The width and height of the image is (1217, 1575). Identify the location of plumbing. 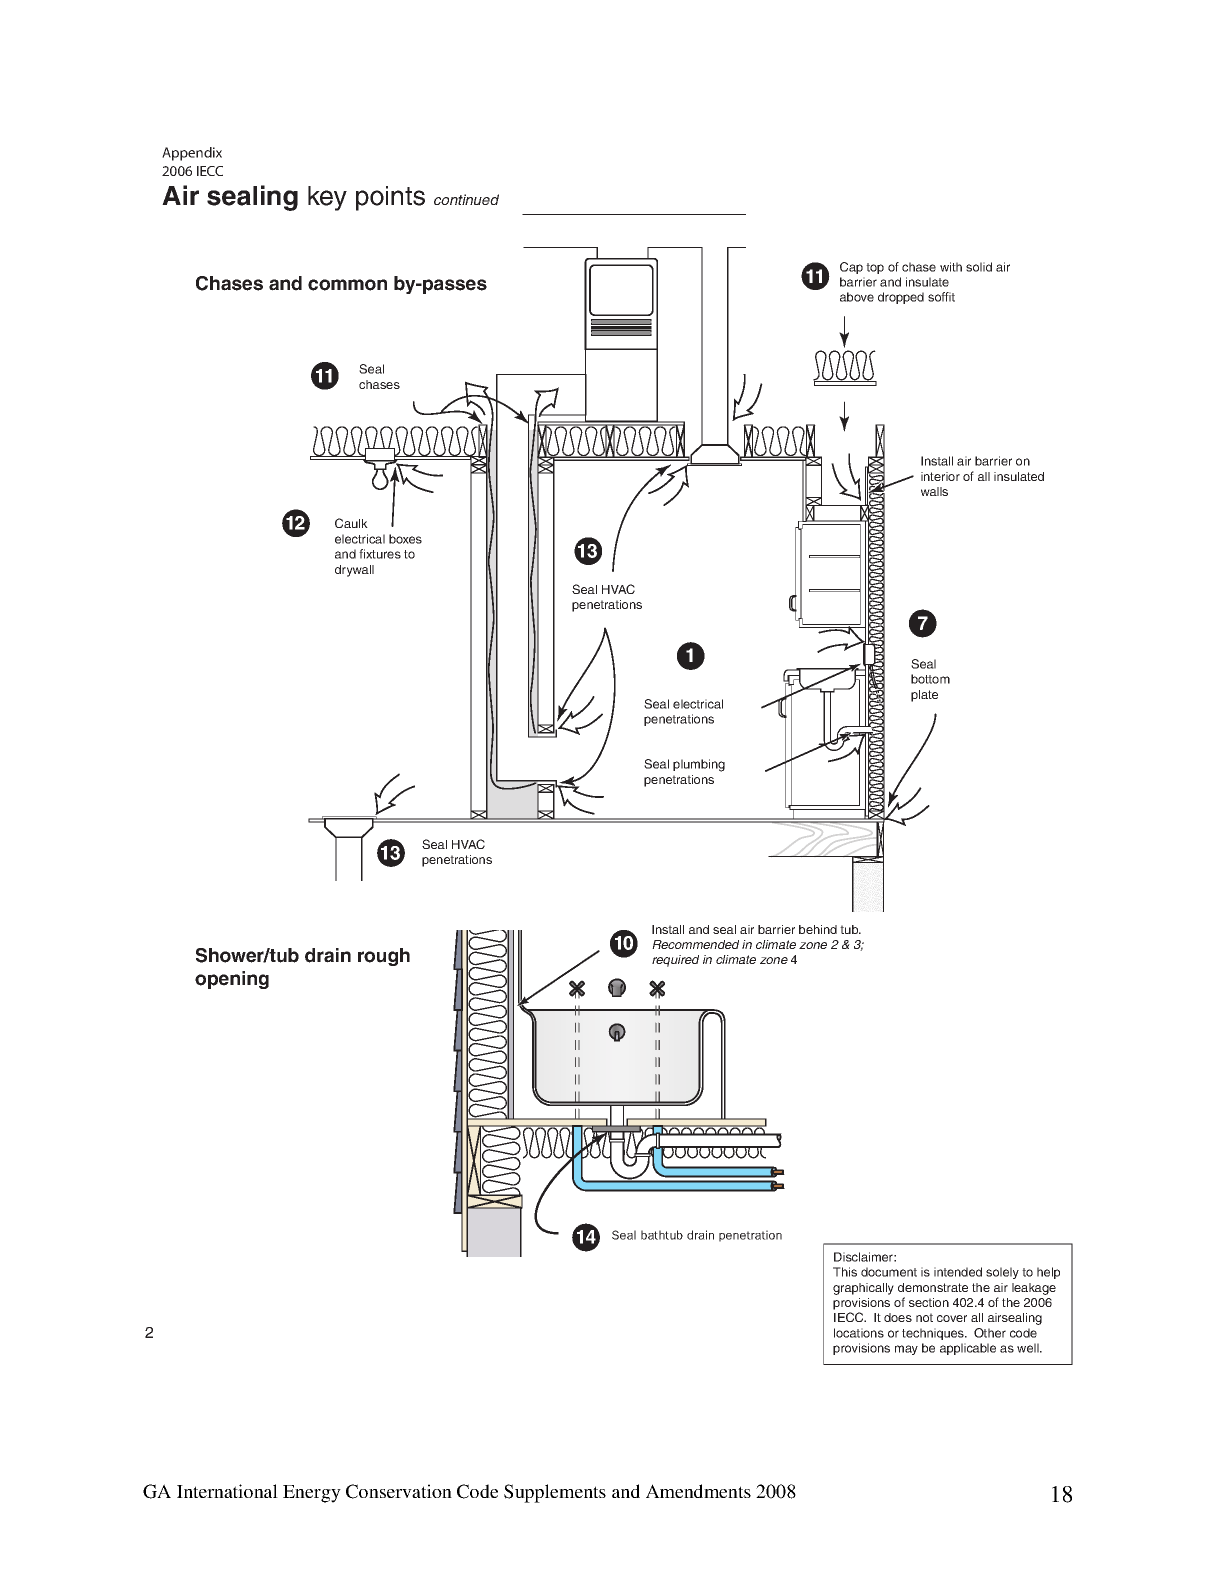
(699, 765).
